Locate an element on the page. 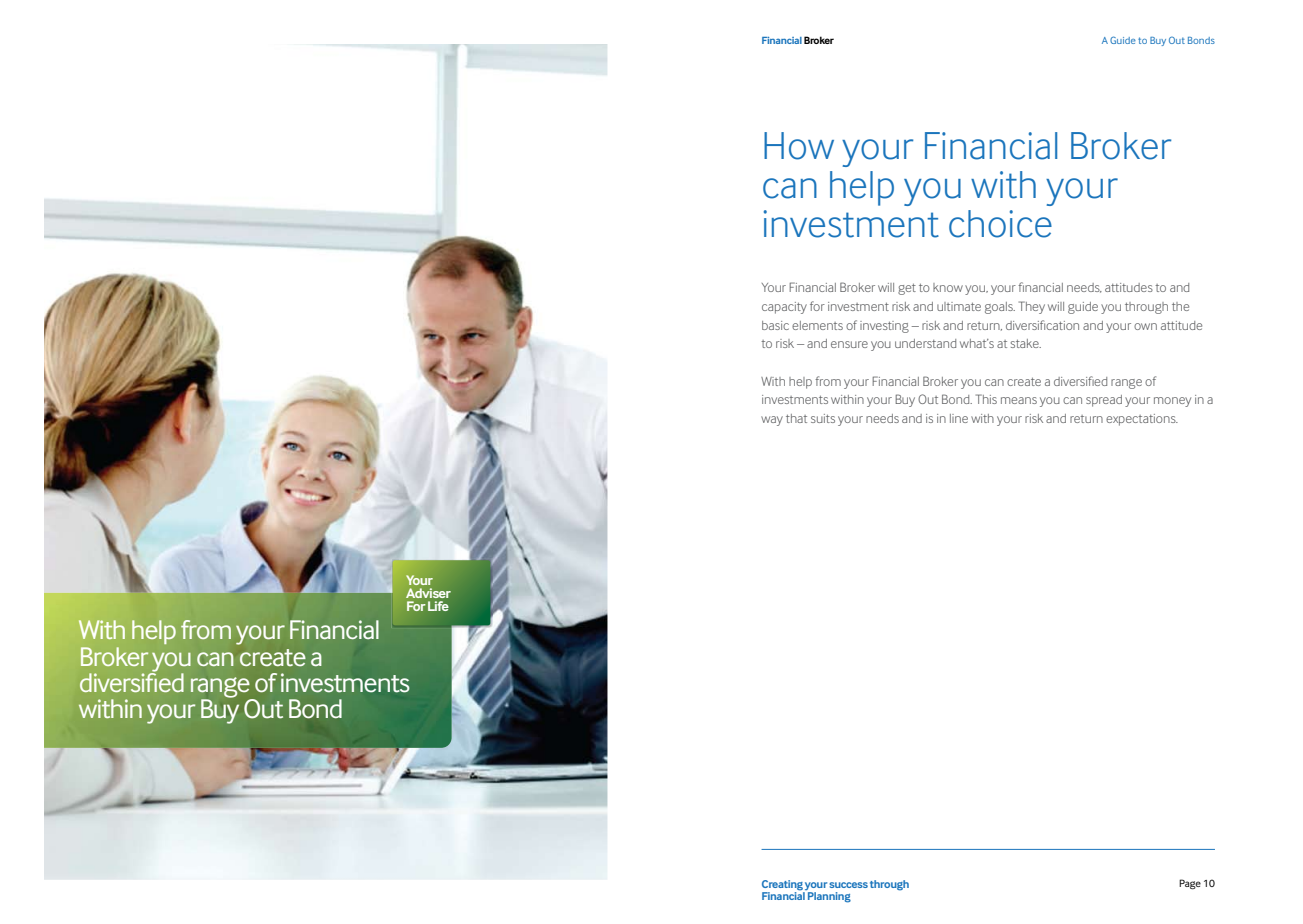 This document has height=924, width=1303. know is located at coordinates (948, 287).
